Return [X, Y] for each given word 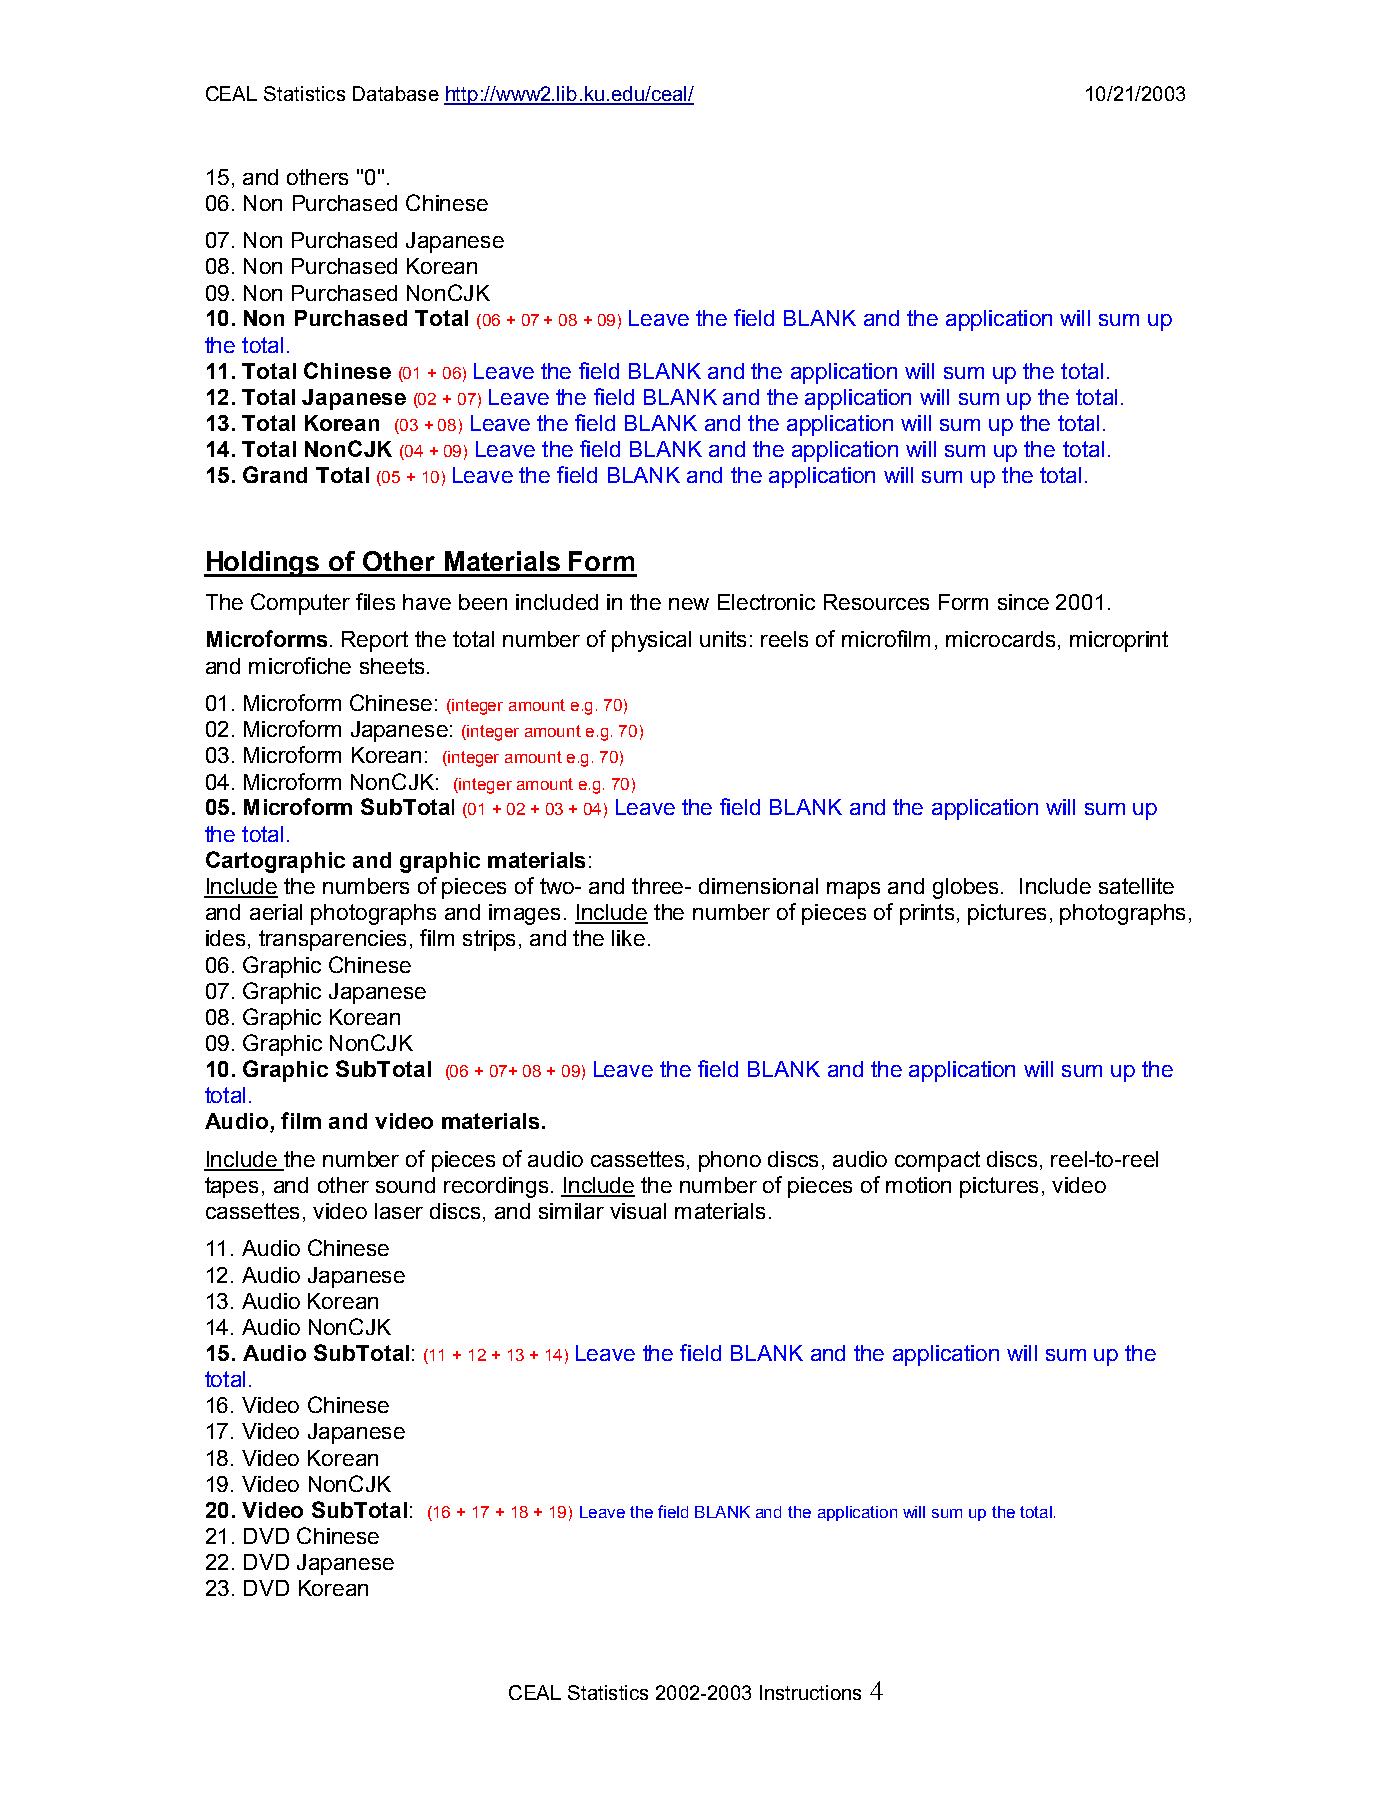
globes [965, 888]
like [628, 938]
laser [399, 1211]
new [689, 604]
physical [651, 641]
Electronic [766, 602]
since [1023, 602]
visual [638, 1211]
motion [918, 1185]
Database [396, 93]
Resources [876, 602]
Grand [275, 474]
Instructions [810, 1692]
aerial [276, 912]
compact [937, 1161]
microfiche [300, 665]
